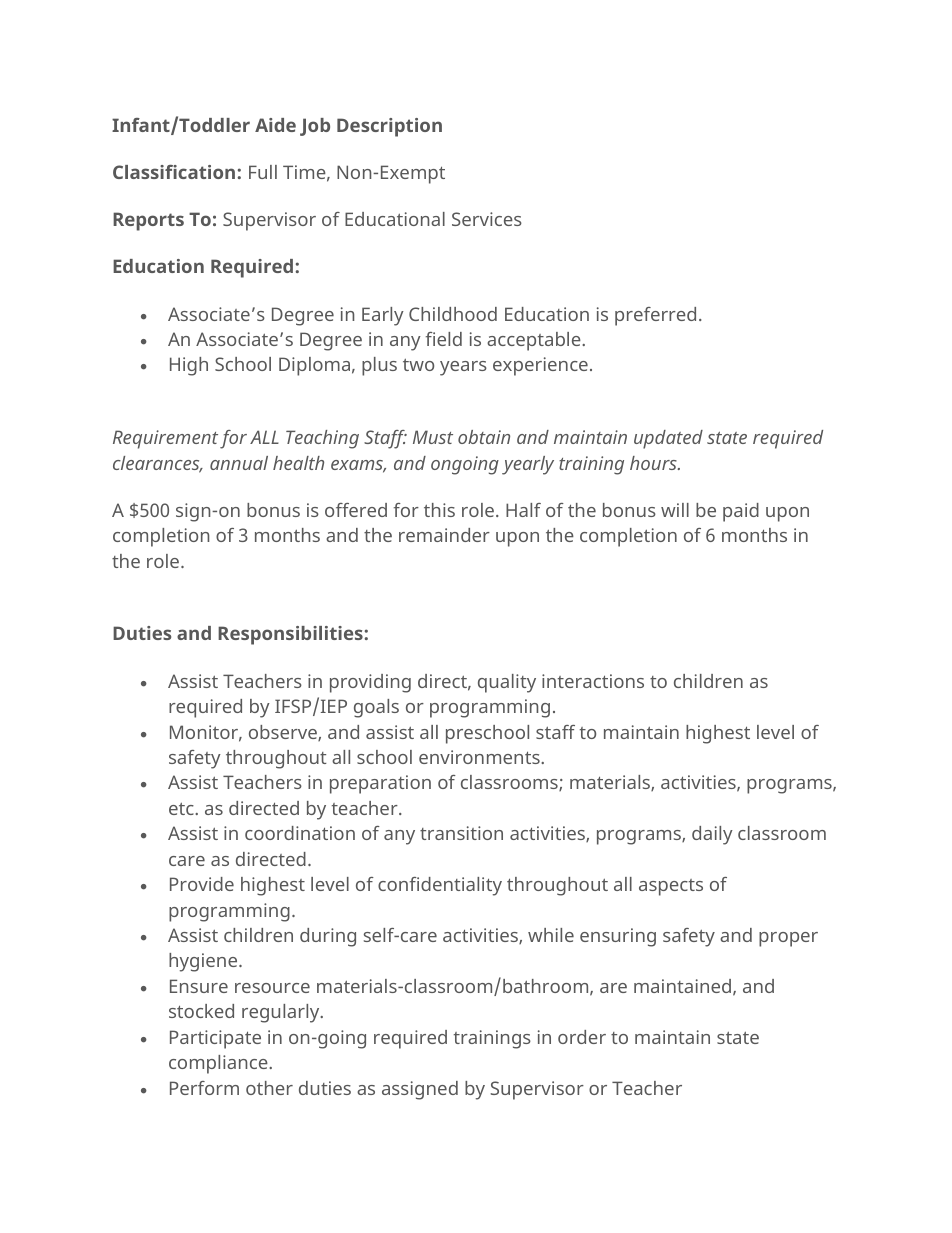 The width and height of the page is (952, 1233). I want to click on observe, so click(284, 733).
